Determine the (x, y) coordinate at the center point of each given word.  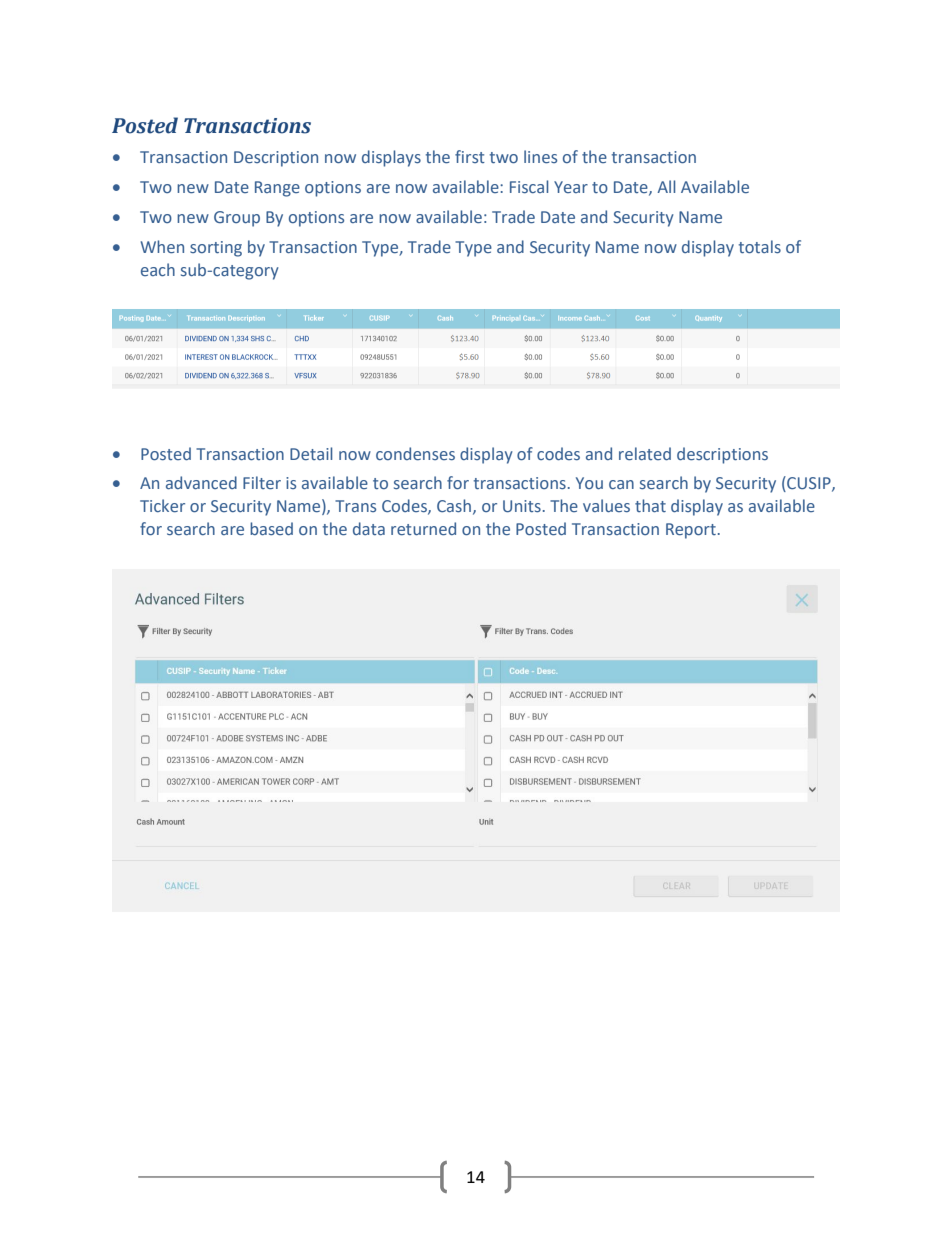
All (666, 186)
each (158, 269)
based (271, 528)
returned (423, 528)
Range (277, 189)
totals (760, 246)
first (470, 156)
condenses (415, 453)
